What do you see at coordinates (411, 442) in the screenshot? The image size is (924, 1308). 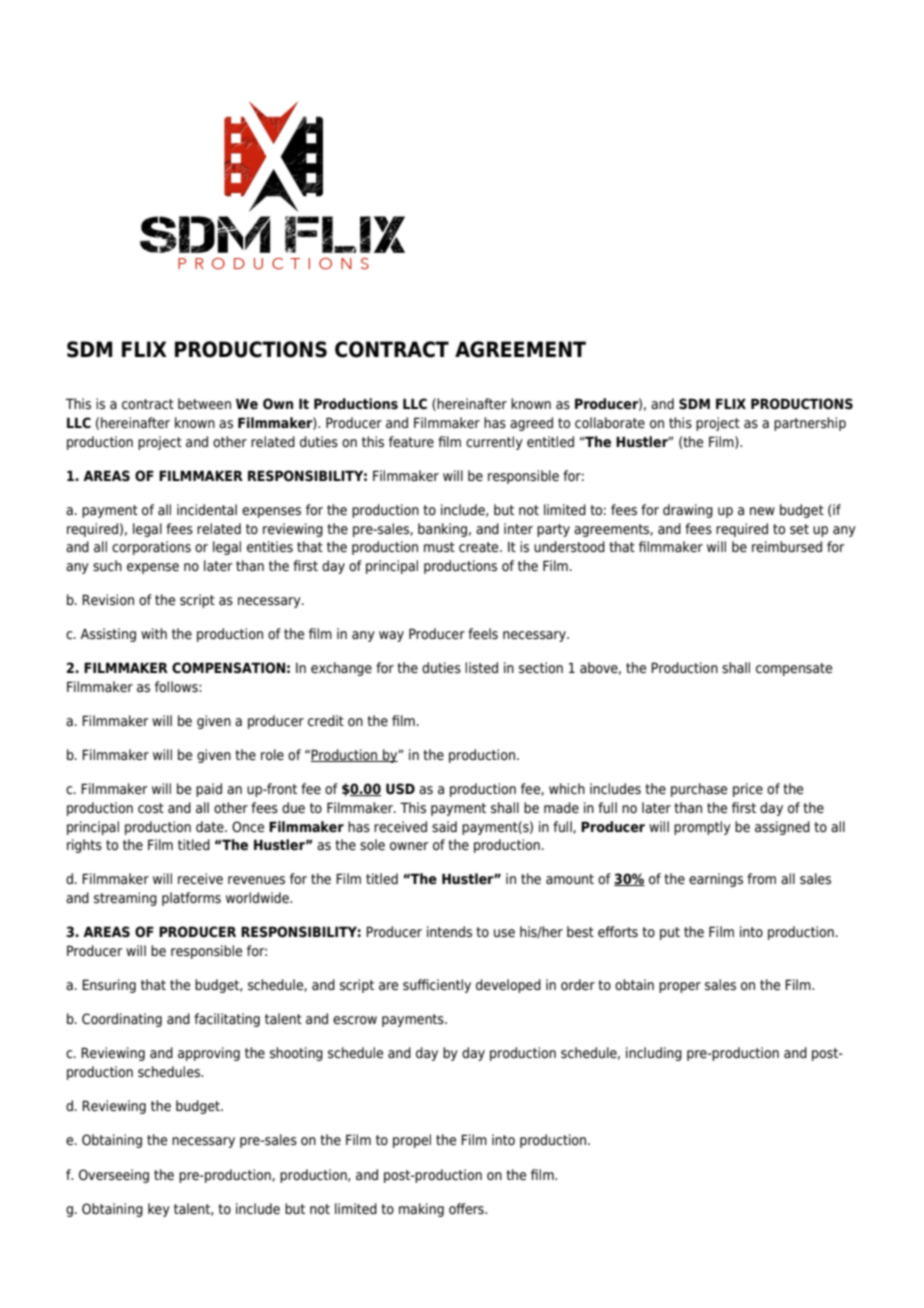 I see `feature` at bounding box center [411, 442].
